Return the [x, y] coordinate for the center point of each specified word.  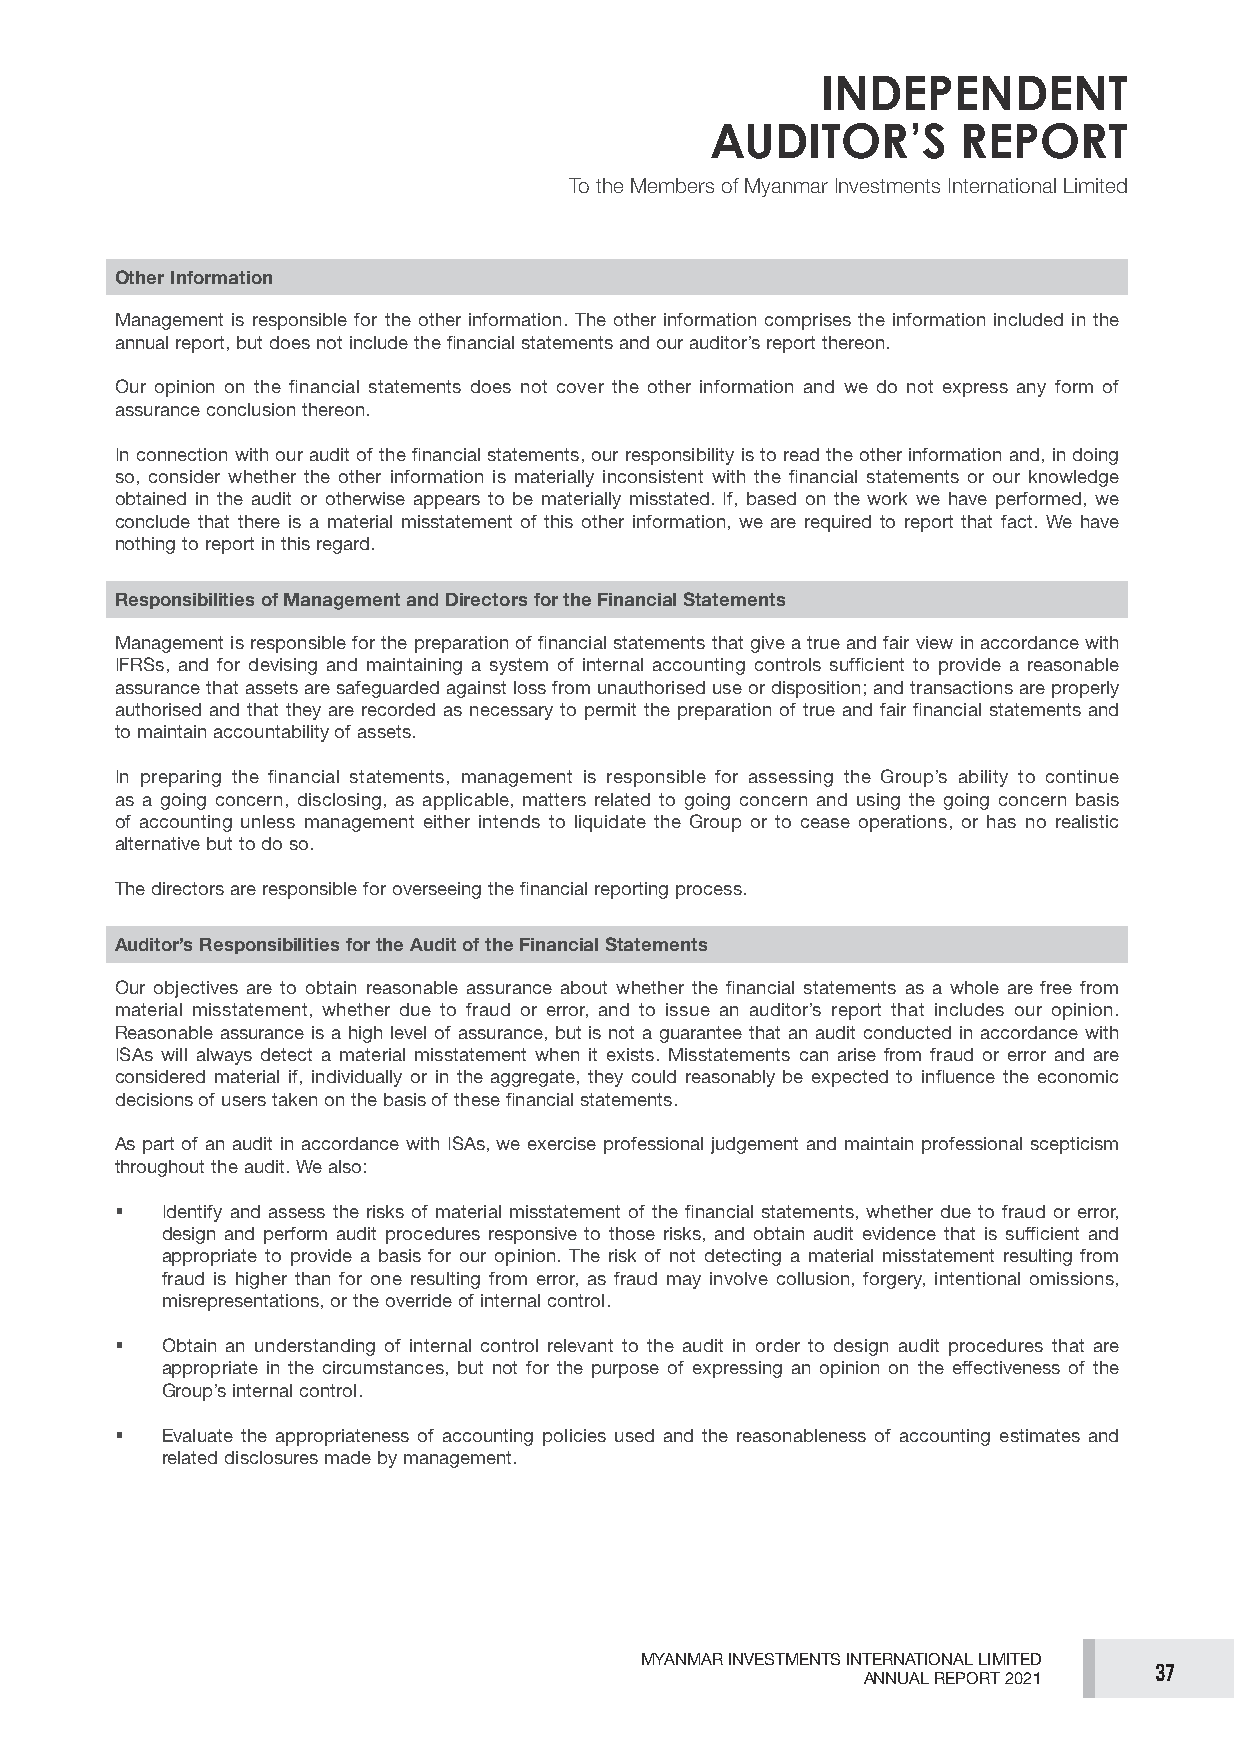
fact [1016, 521]
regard [343, 545]
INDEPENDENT [975, 93]
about [584, 987]
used [634, 1435]
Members [672, 185]
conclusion [251, 409]
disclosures [271, 1457]
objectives [196, 989]
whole [974, 987]
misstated [669, 498]
